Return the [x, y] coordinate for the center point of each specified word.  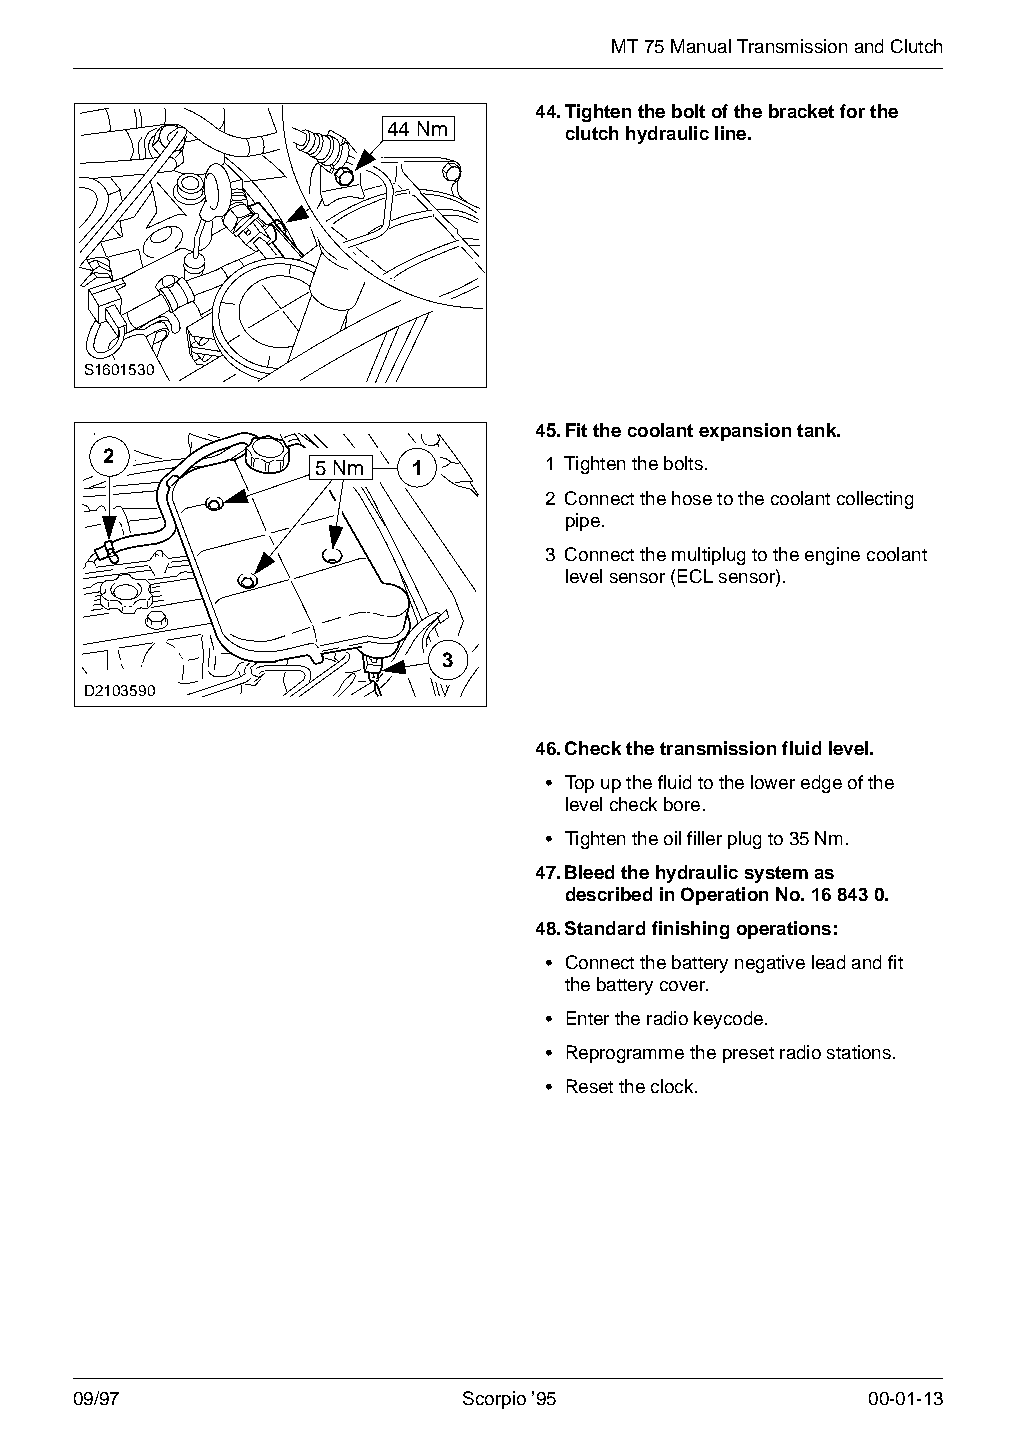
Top [579, 784]
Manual [701, 46]
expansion [745, 432]
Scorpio [494, 1400]
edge [821, 784]
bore [682, 804]
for [852, 111]
